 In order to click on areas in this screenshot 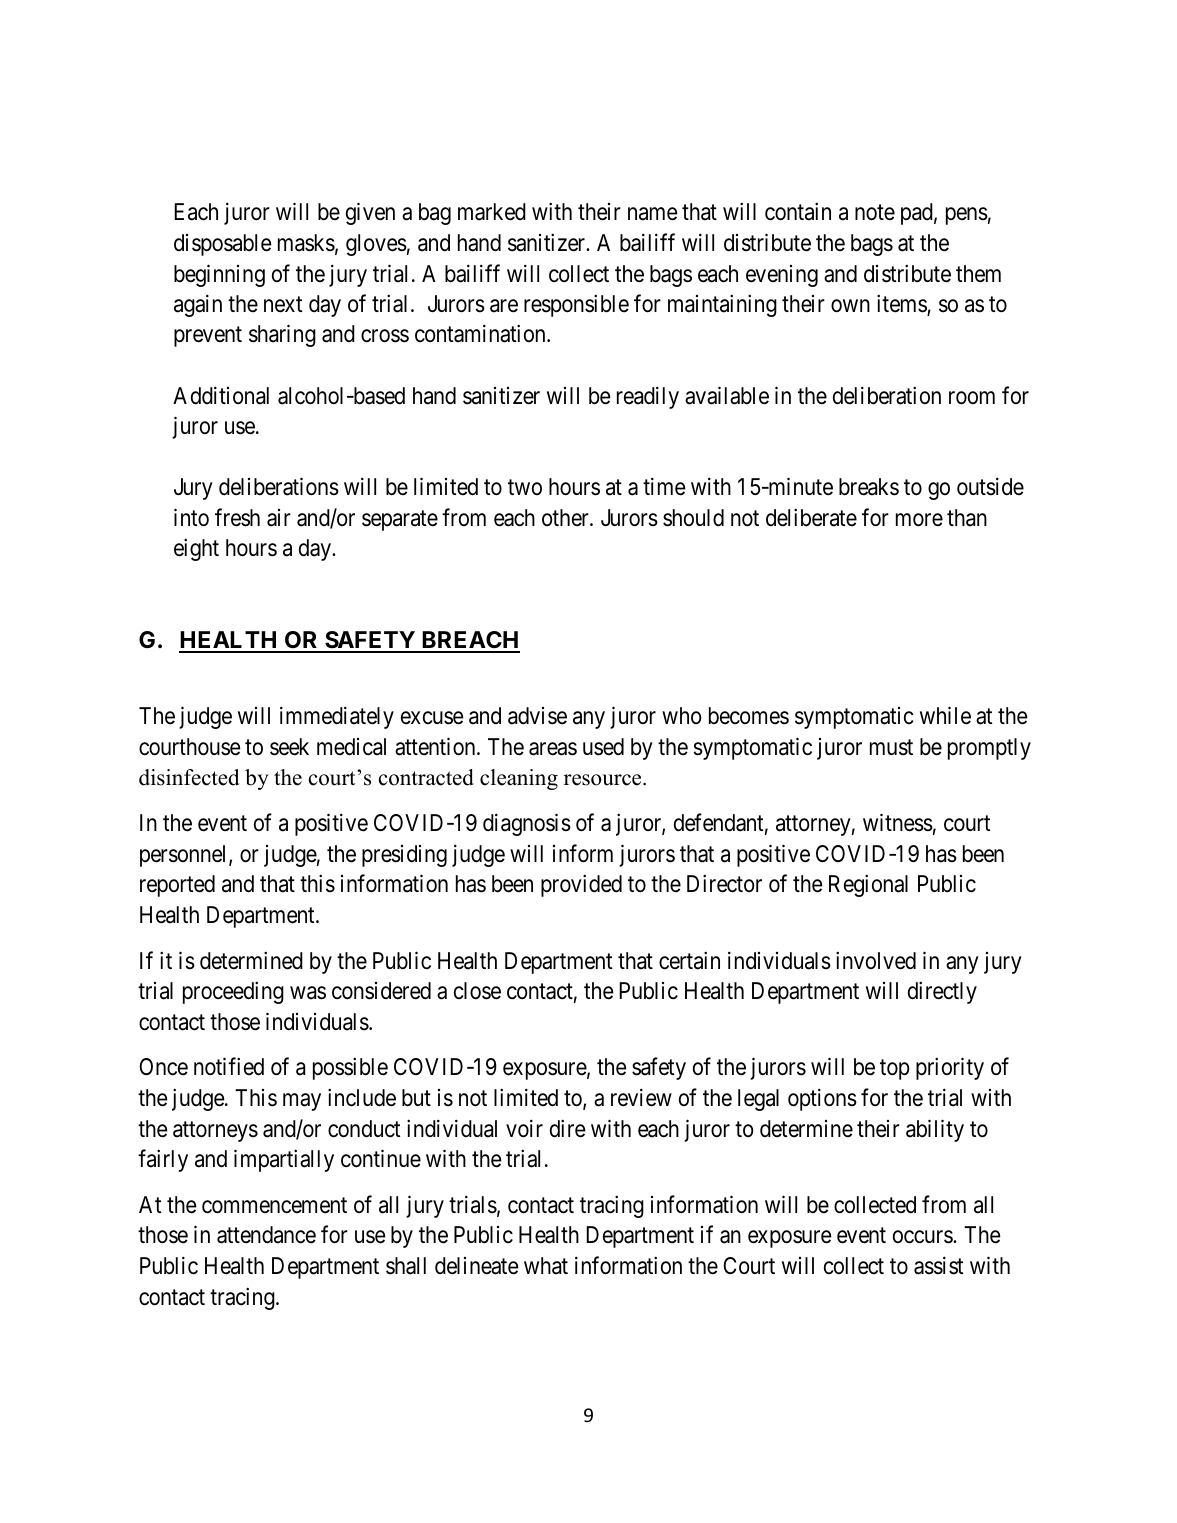, I will do `click(553, 749)`.
